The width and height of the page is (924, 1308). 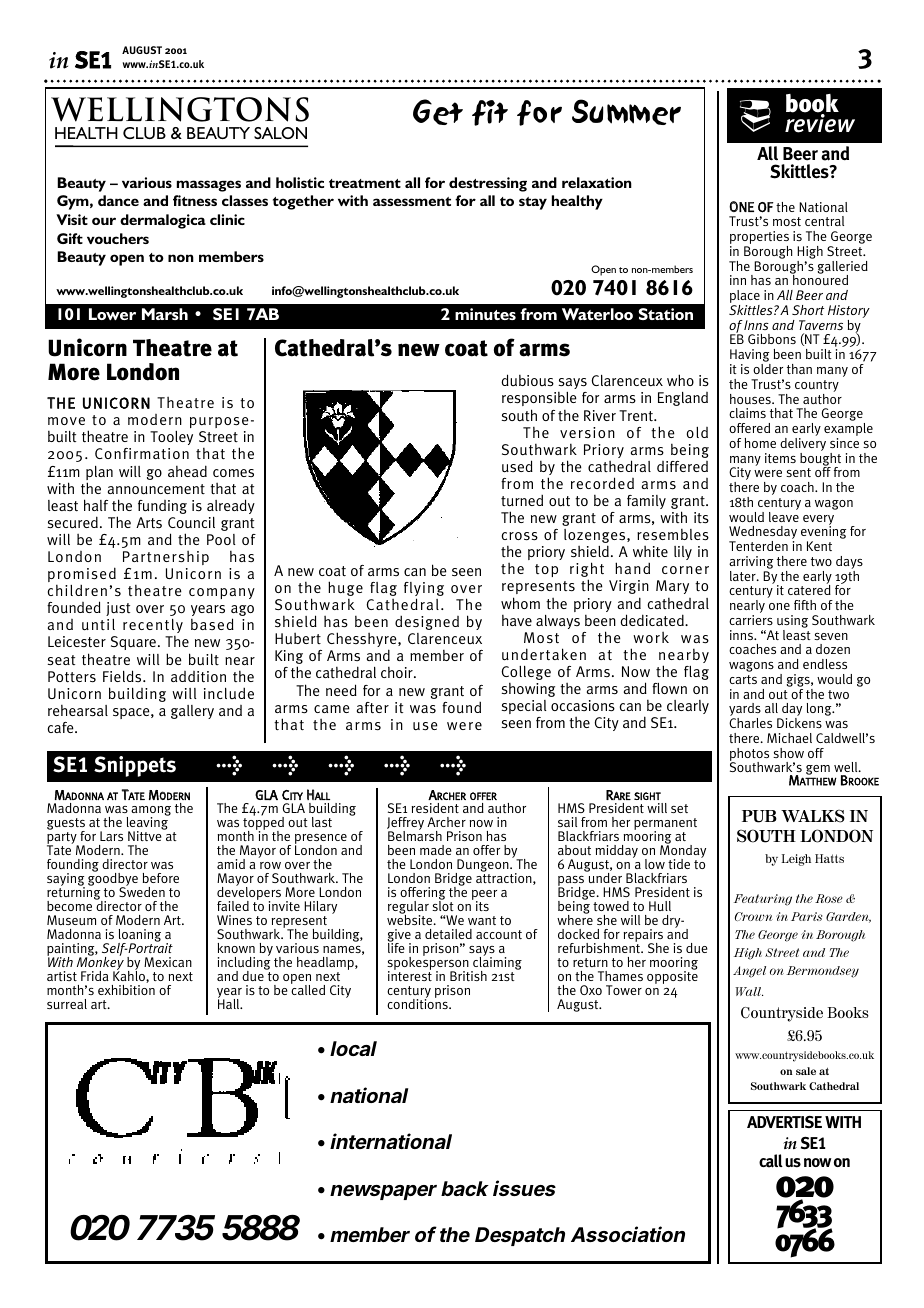 I want to click on massages, so click(x=209, y=186).
